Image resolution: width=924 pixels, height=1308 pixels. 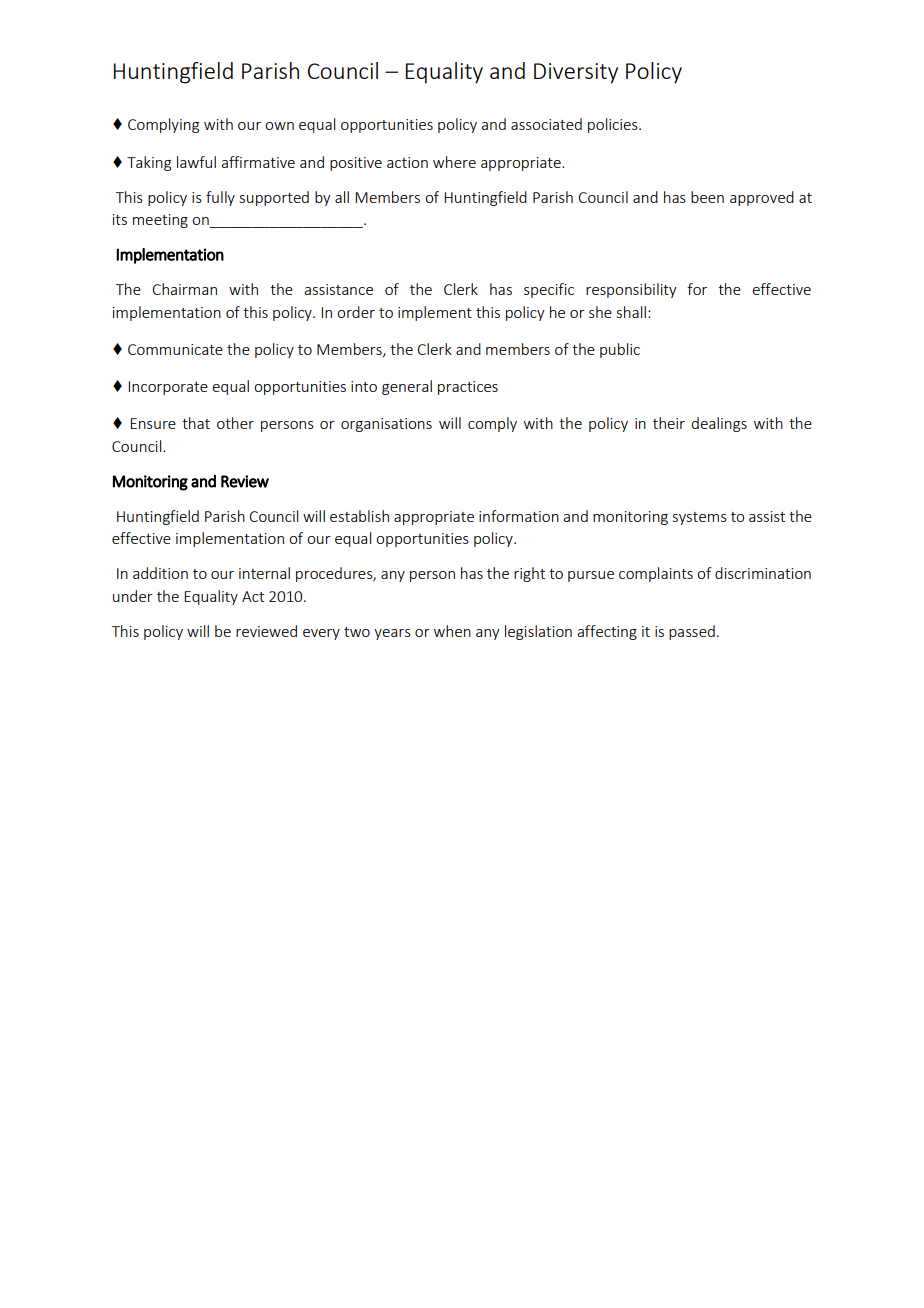 I want to click on practices, so click(x=468, y=388).
